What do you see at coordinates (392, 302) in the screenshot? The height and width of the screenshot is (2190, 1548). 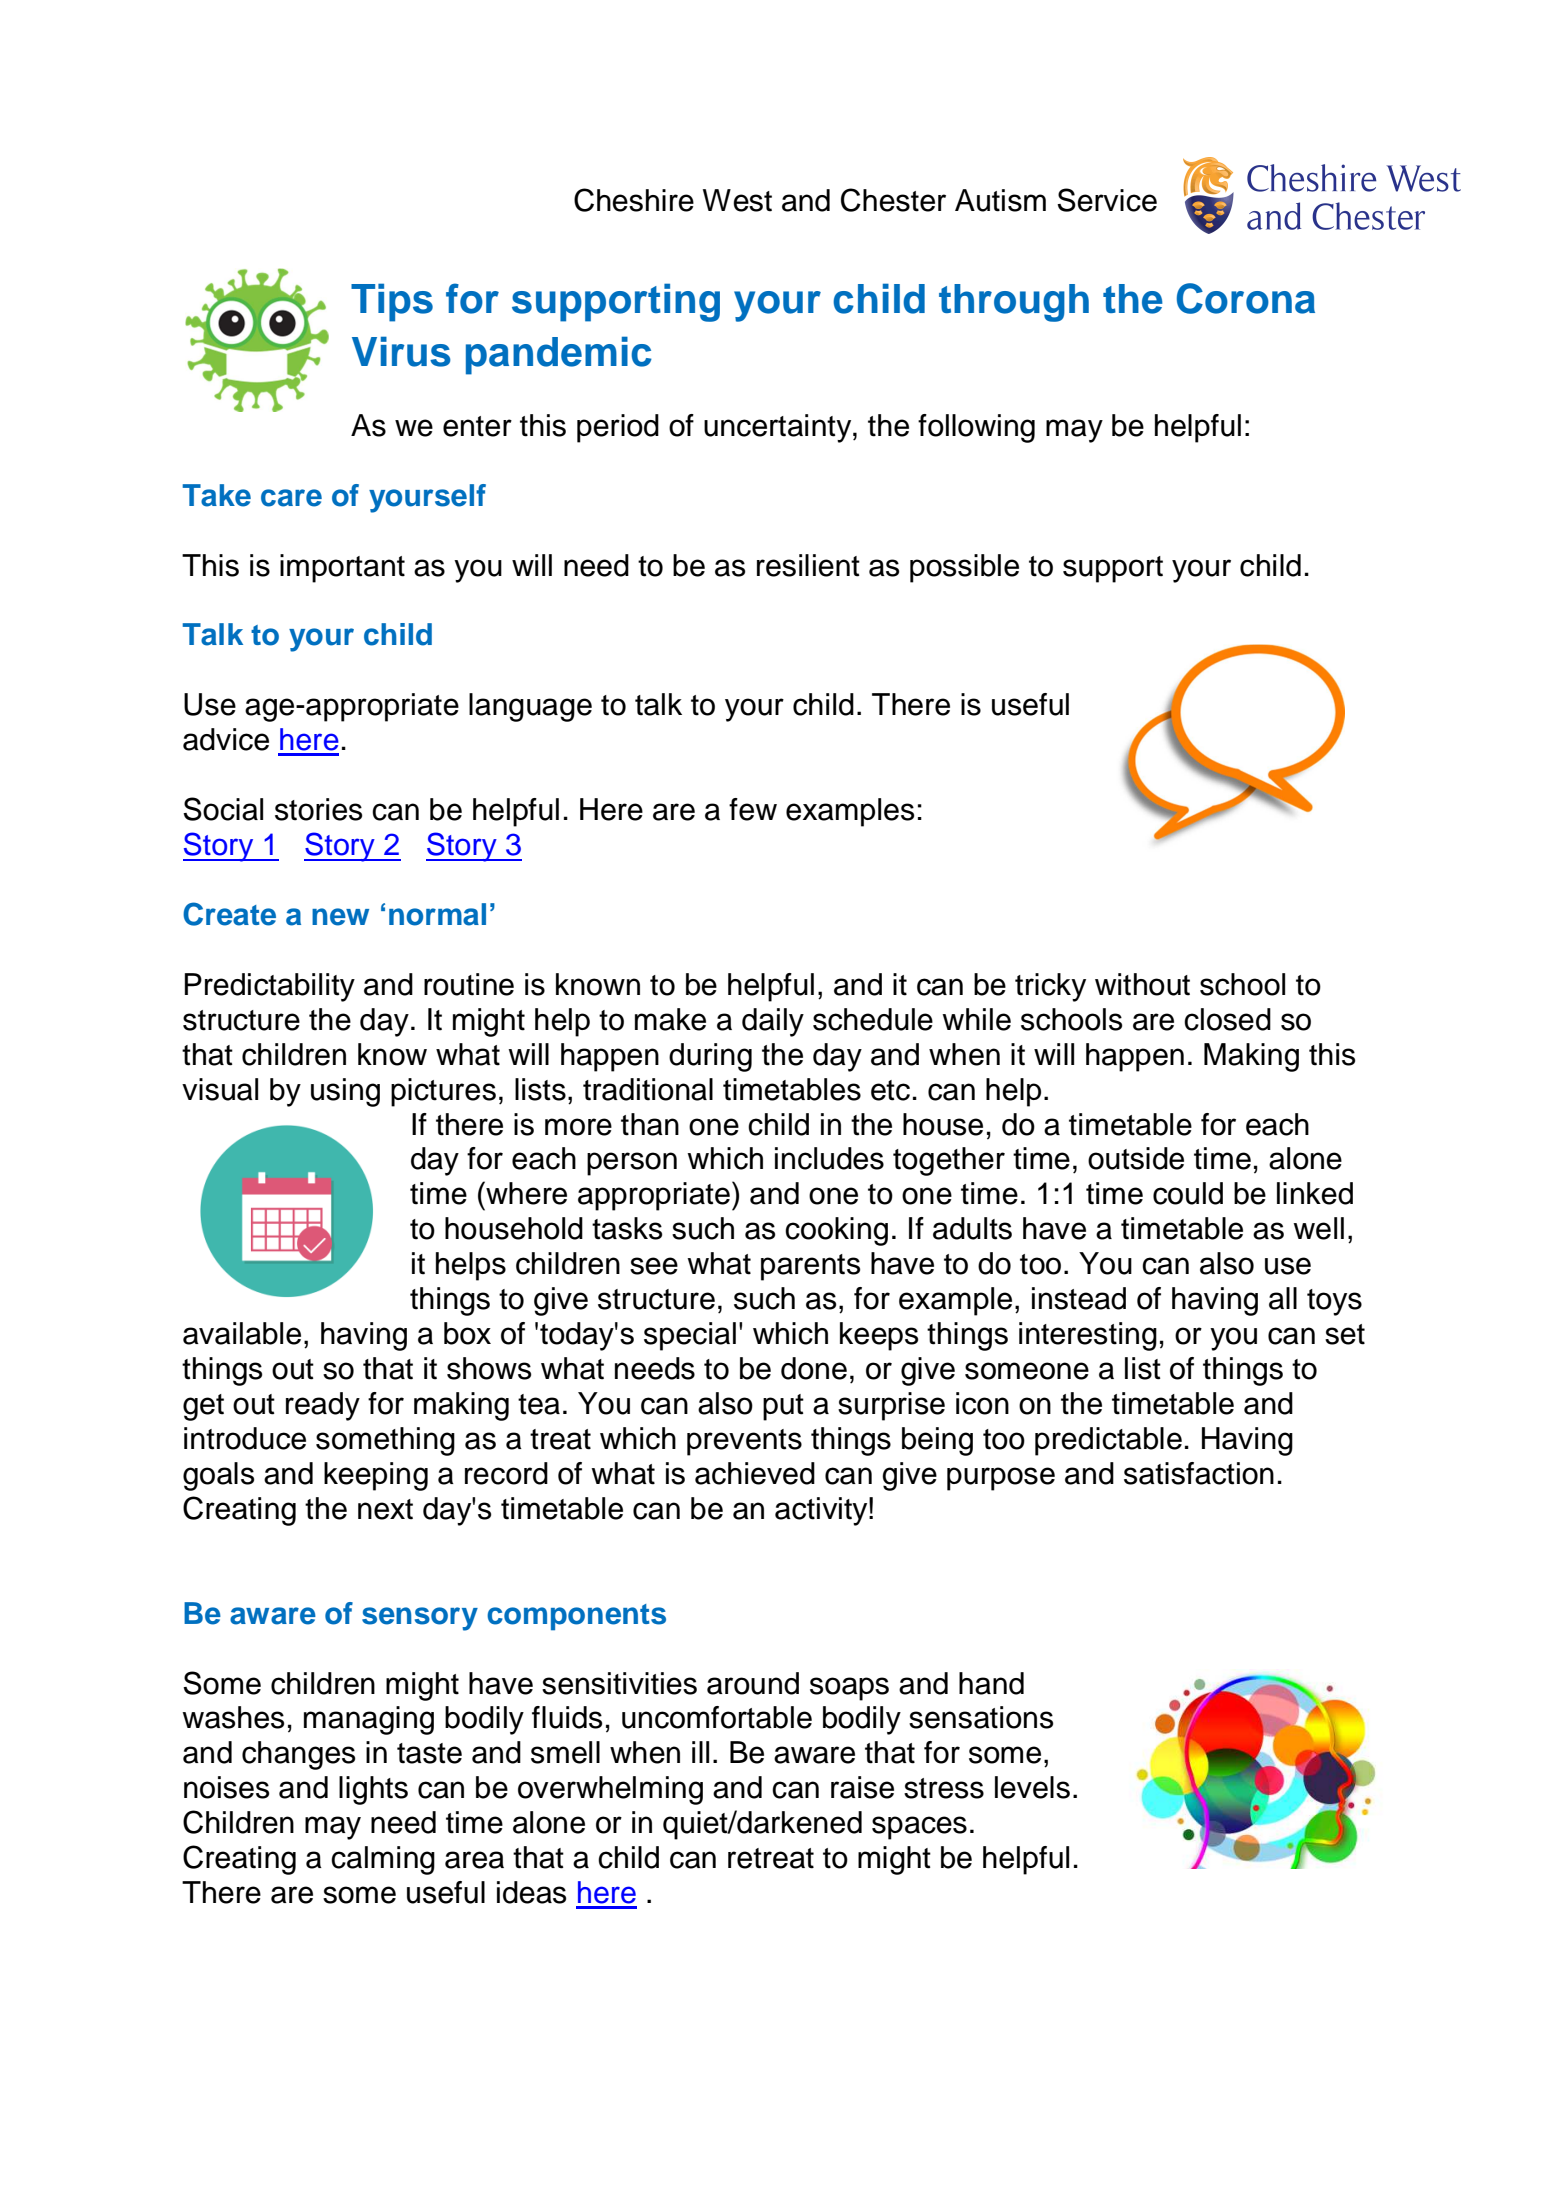 I see `Tips` at bounding box center [392, 302].
